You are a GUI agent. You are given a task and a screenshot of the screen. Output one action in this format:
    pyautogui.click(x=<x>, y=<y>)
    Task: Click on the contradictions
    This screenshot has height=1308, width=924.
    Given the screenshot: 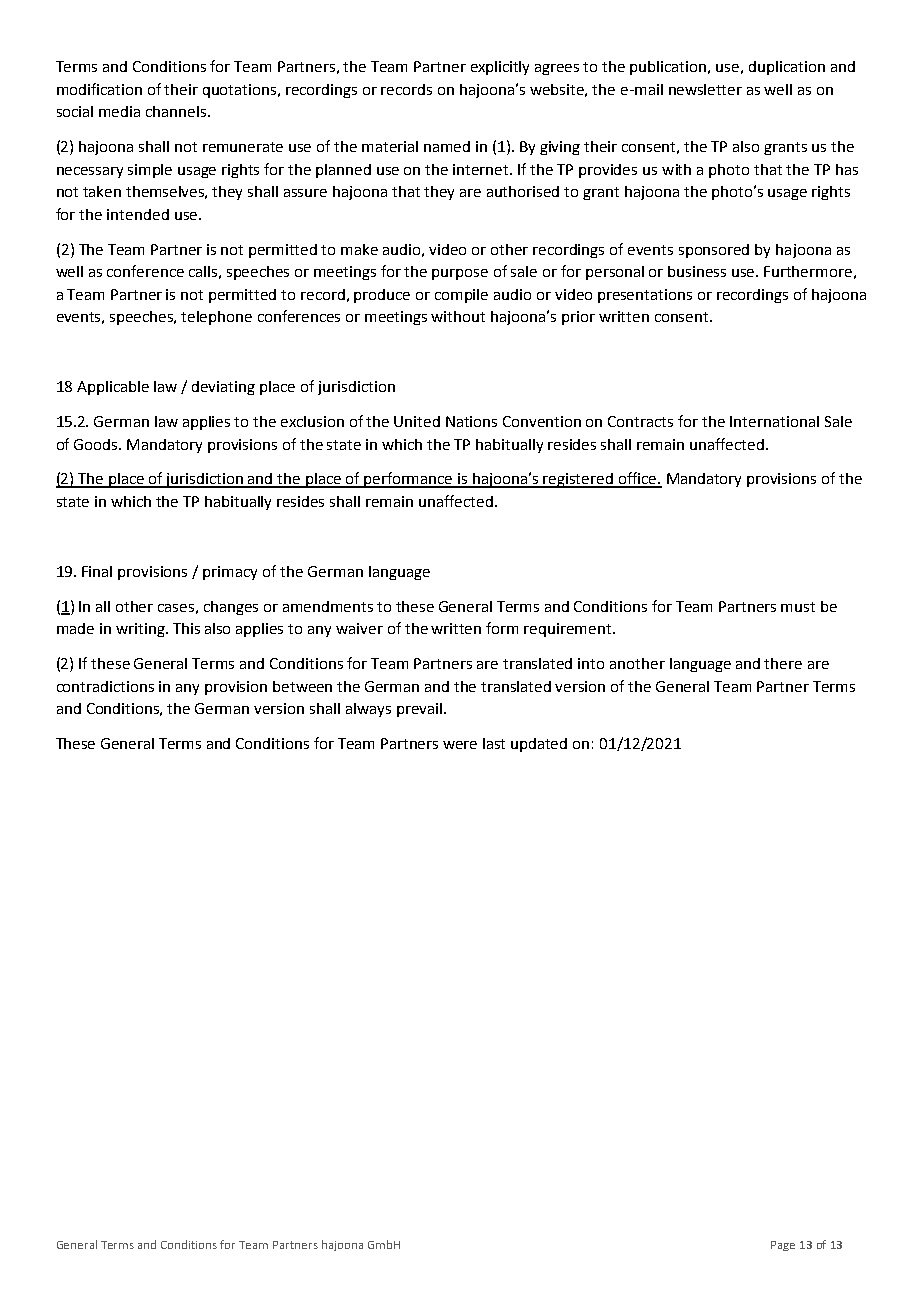 What is the action you would take?
    pyautogui.click(x=105, y=686)
